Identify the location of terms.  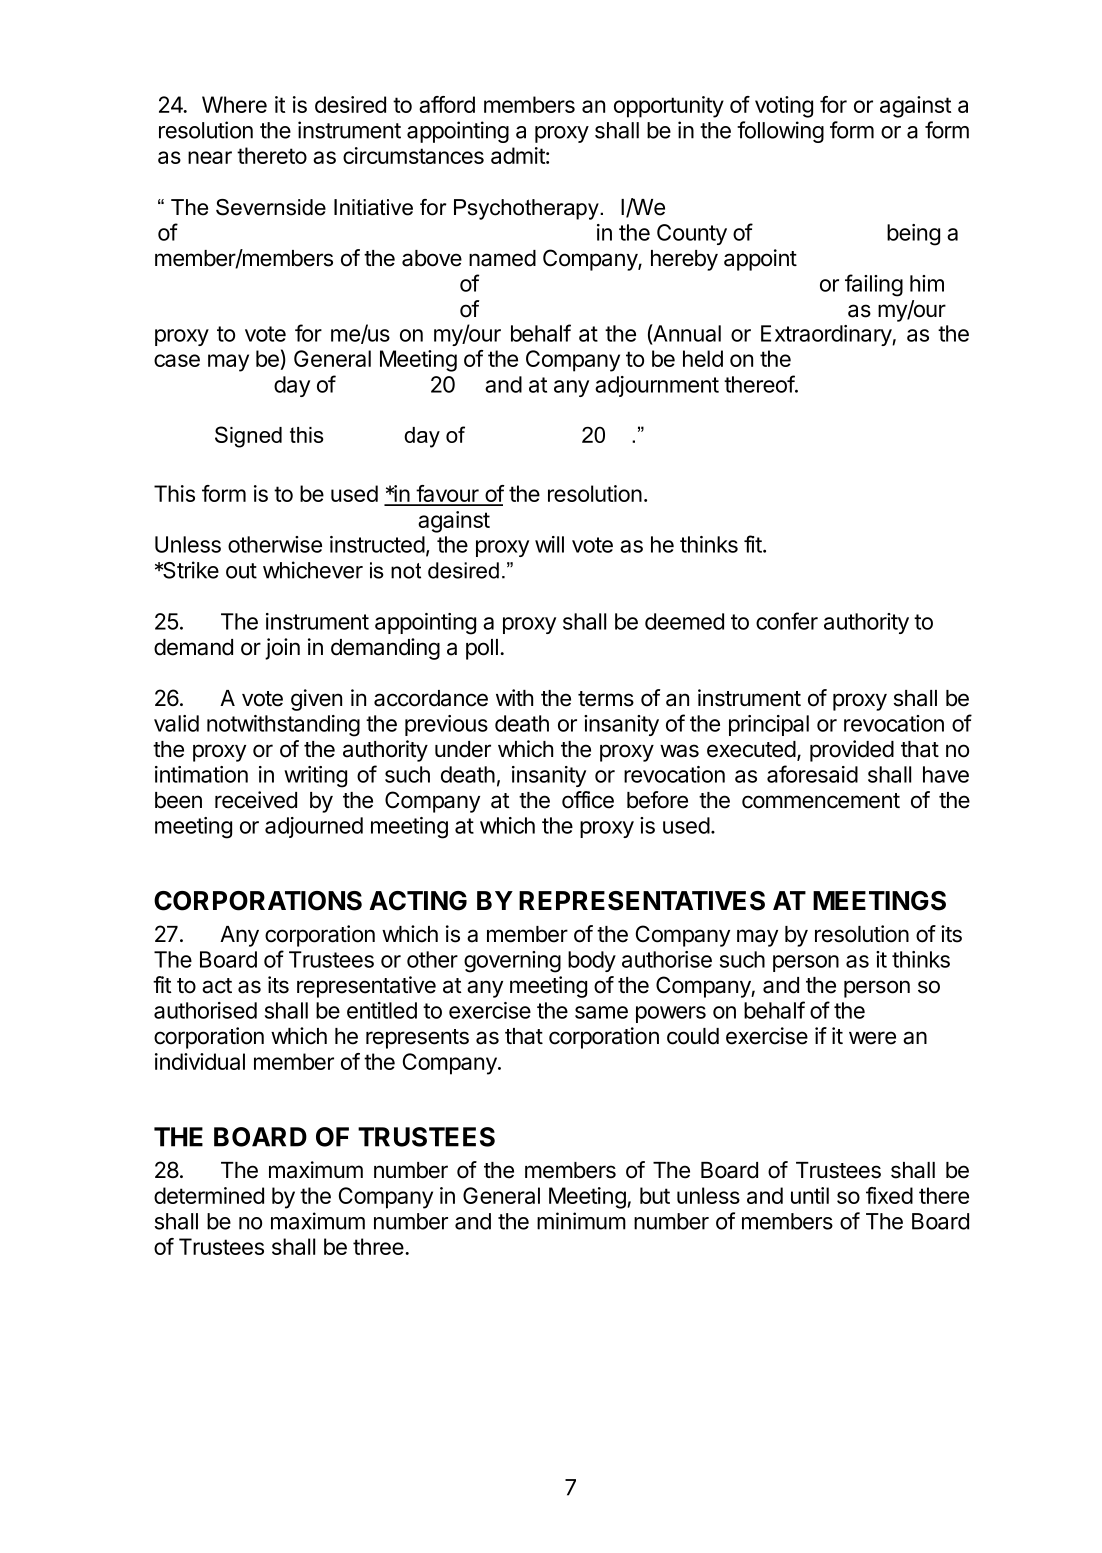
(606, 699).
